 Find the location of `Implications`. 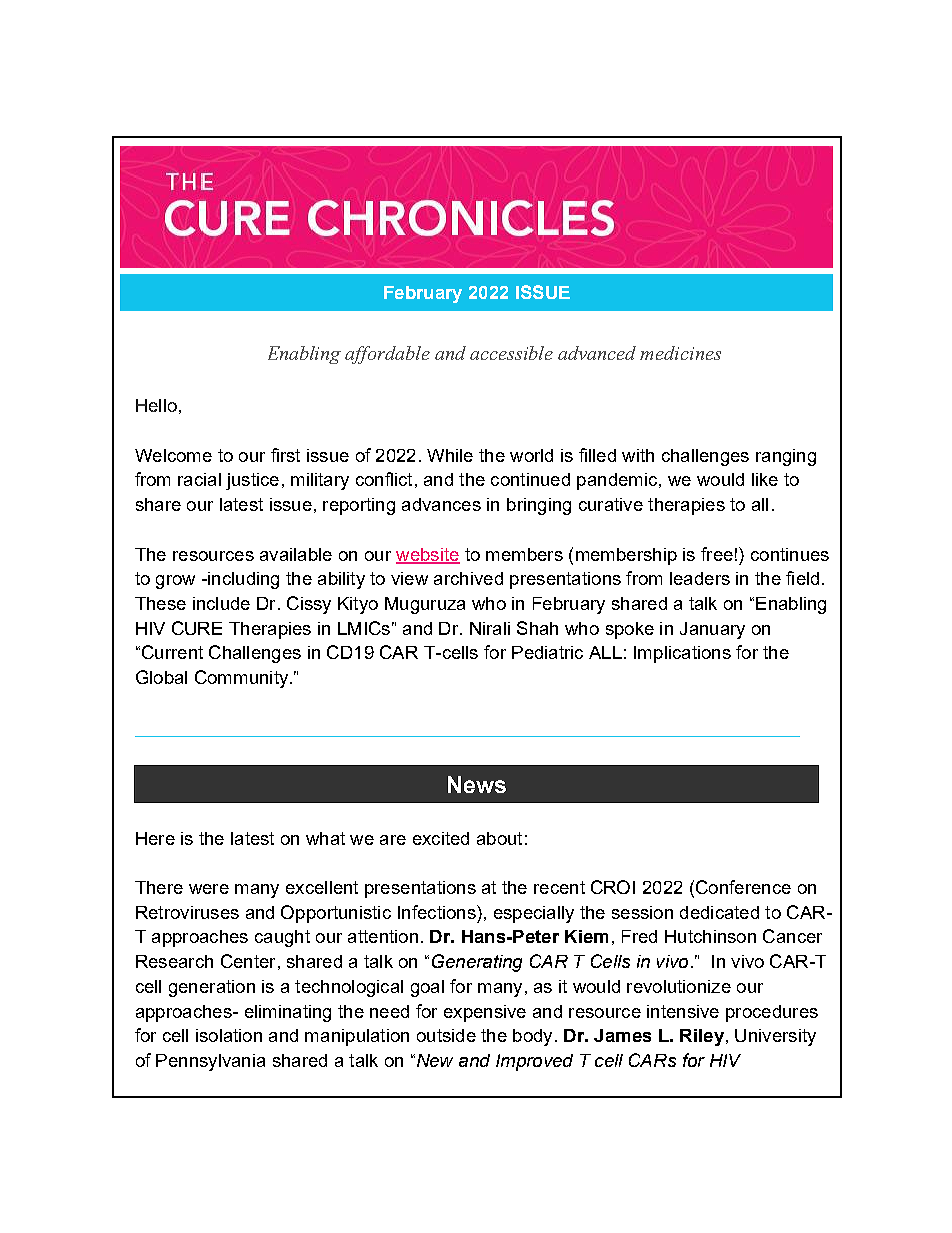

Implications is located at coordinates (682, 654).
